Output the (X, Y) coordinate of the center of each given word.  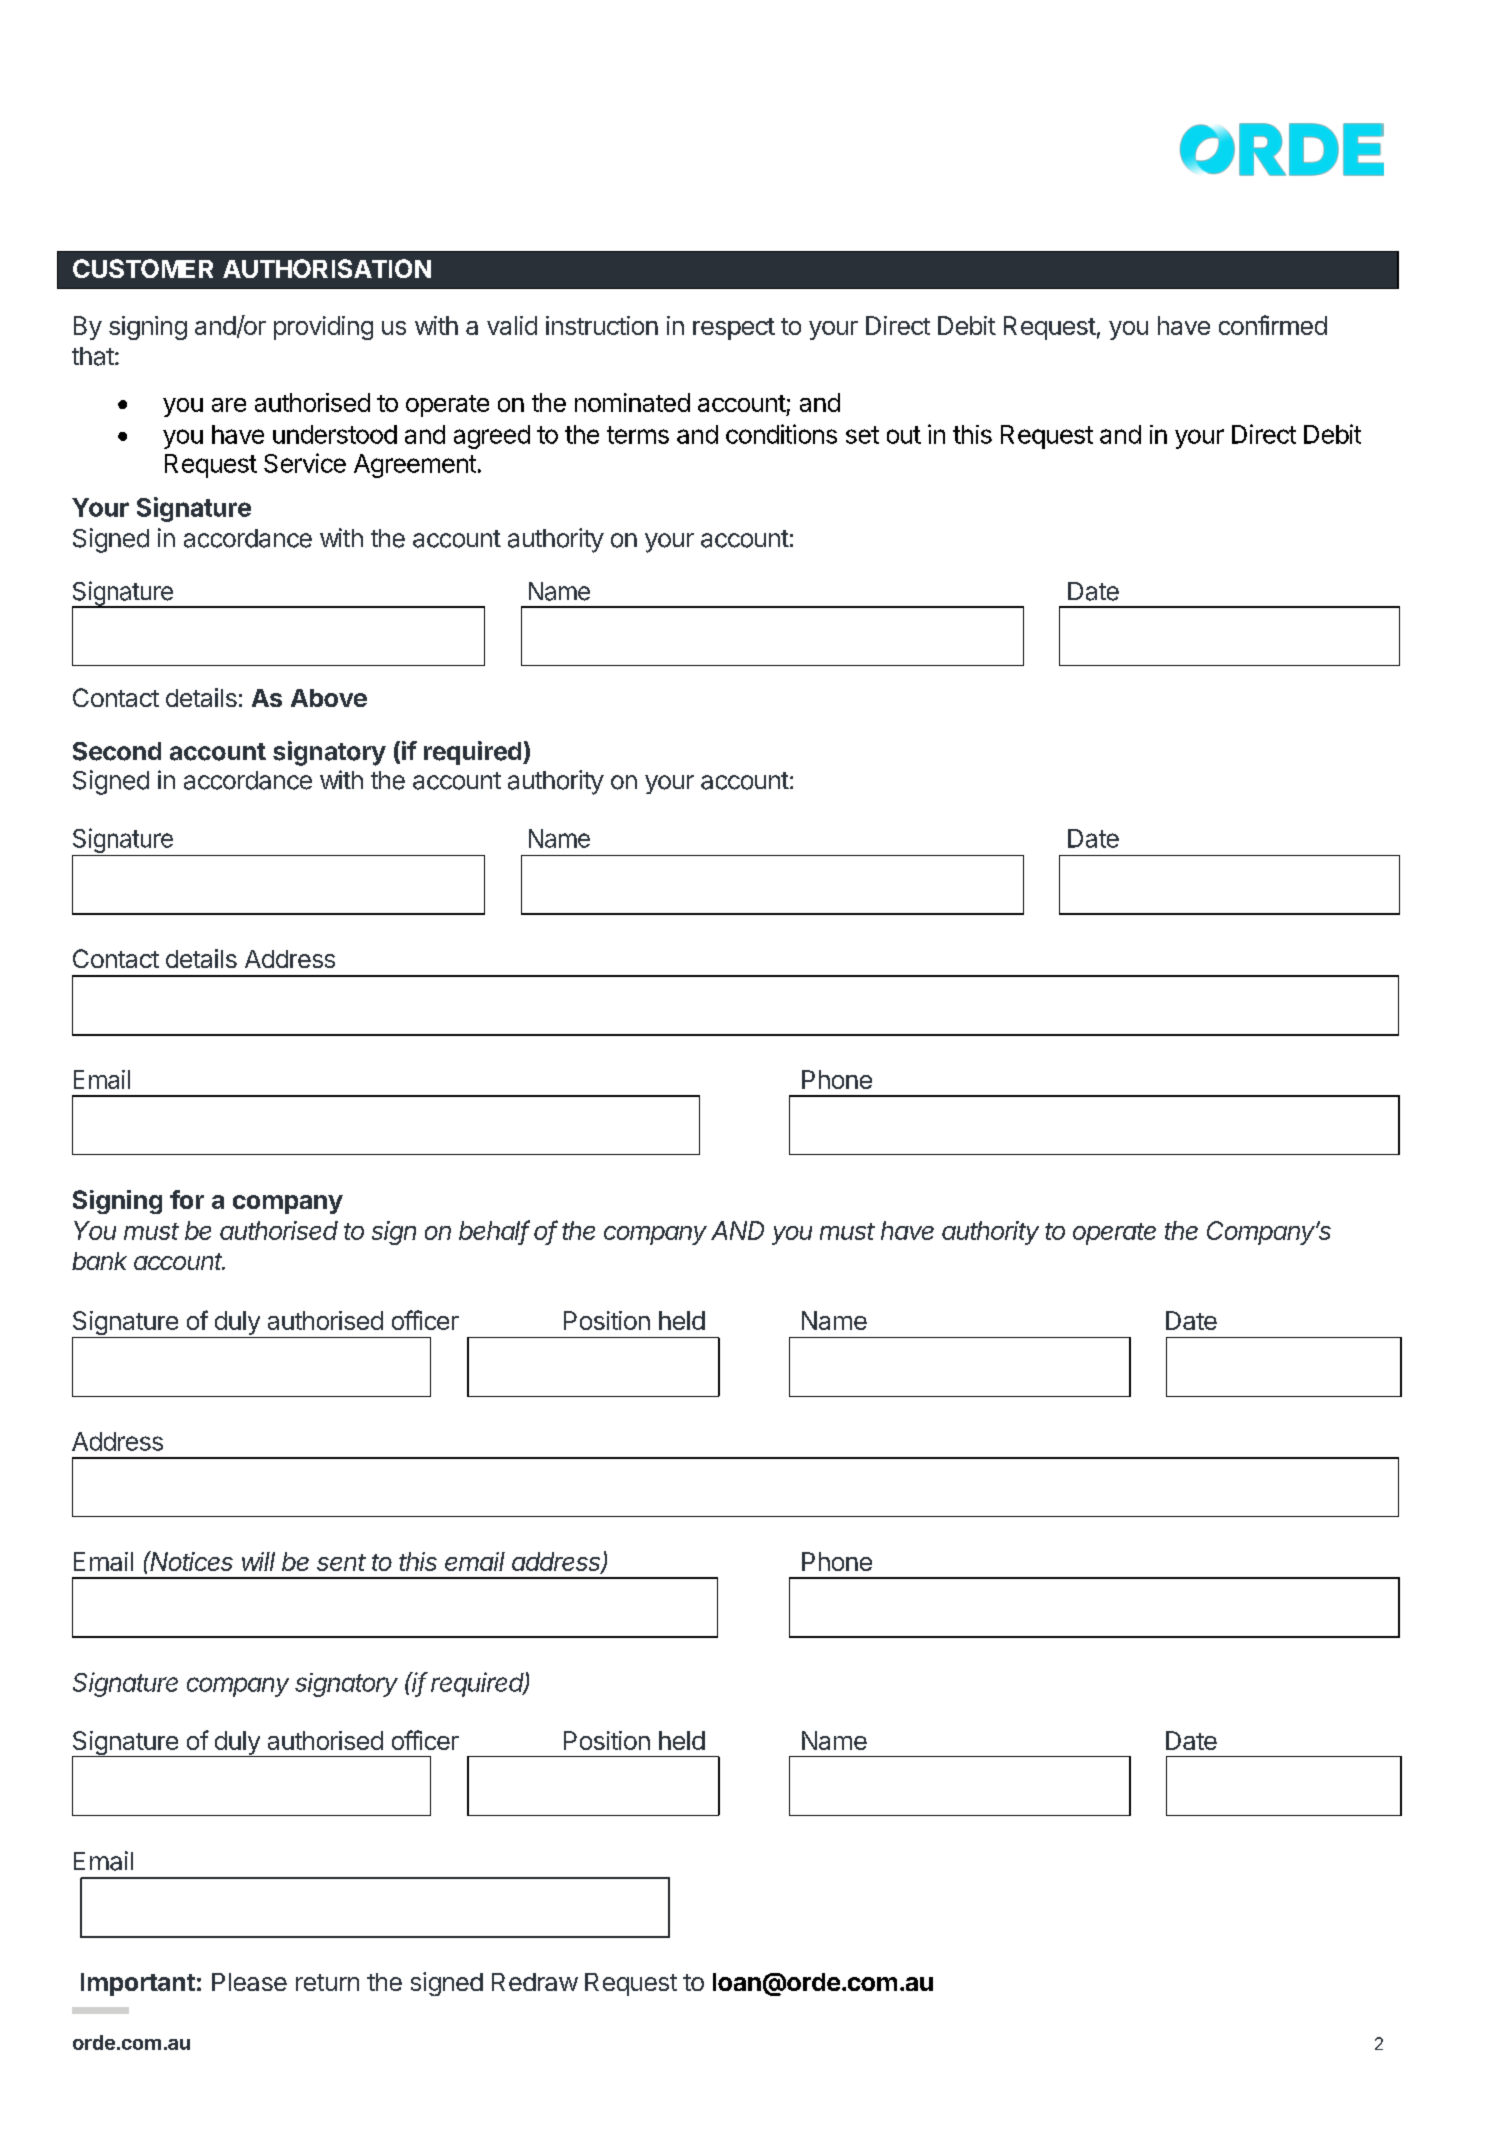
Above (329, 698)
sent (341, 1562)
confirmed (1273, 325)
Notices (191, 1561)
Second (117, 751)
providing (323, 328)
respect (734, 329)
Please (249, 1982)
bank (99, 1261)
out (904, 435)
